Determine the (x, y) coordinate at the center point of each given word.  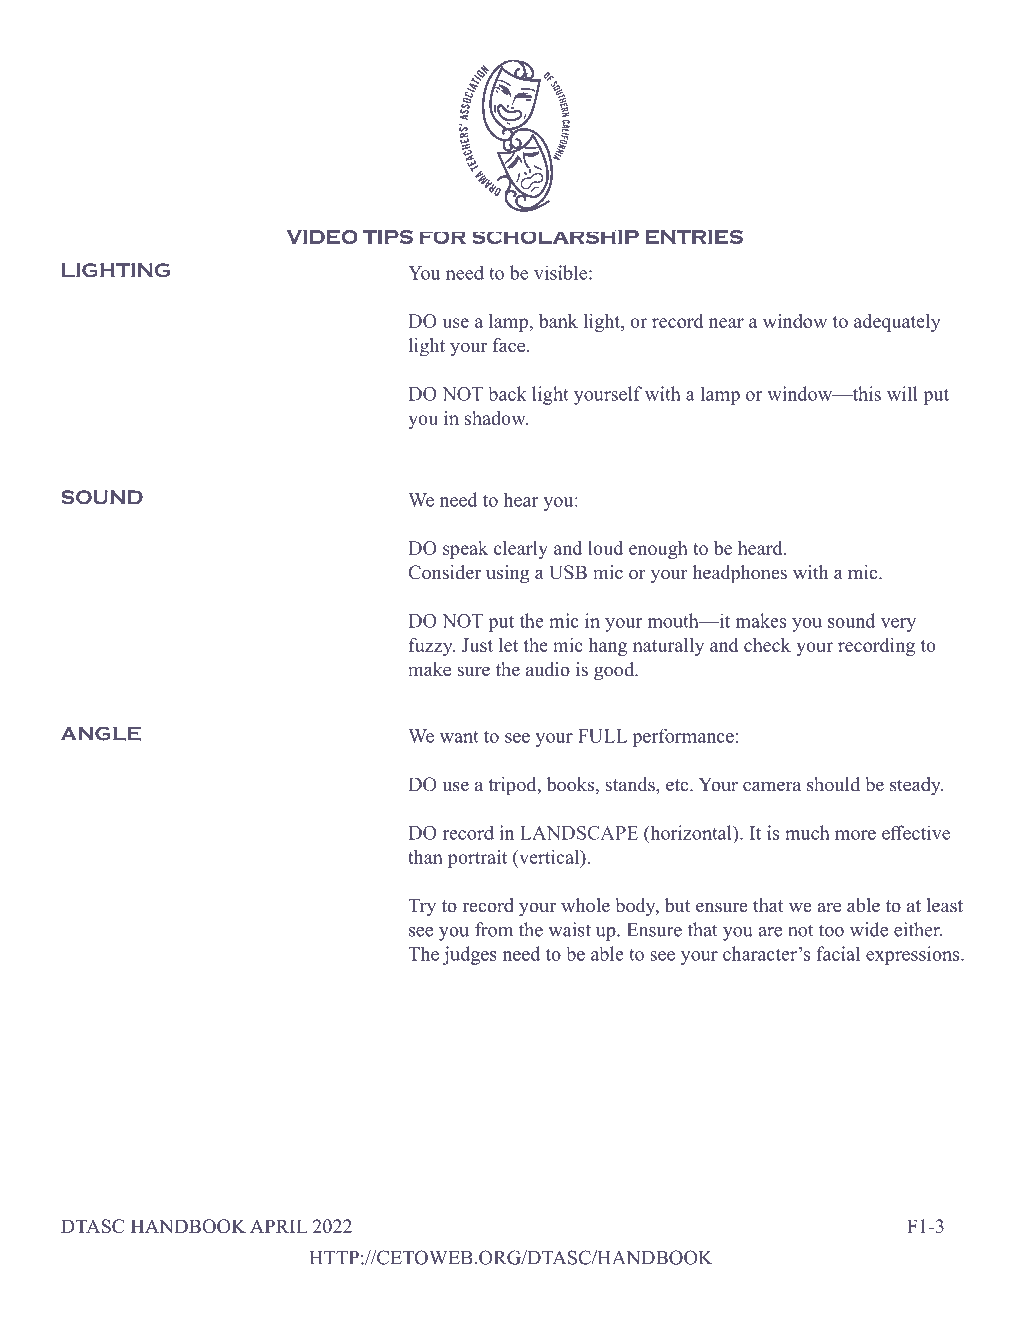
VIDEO (322, 237)
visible (562, 272)
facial (838, 953)
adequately (897, 323)
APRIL (279, 1226)
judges (470, 955)
